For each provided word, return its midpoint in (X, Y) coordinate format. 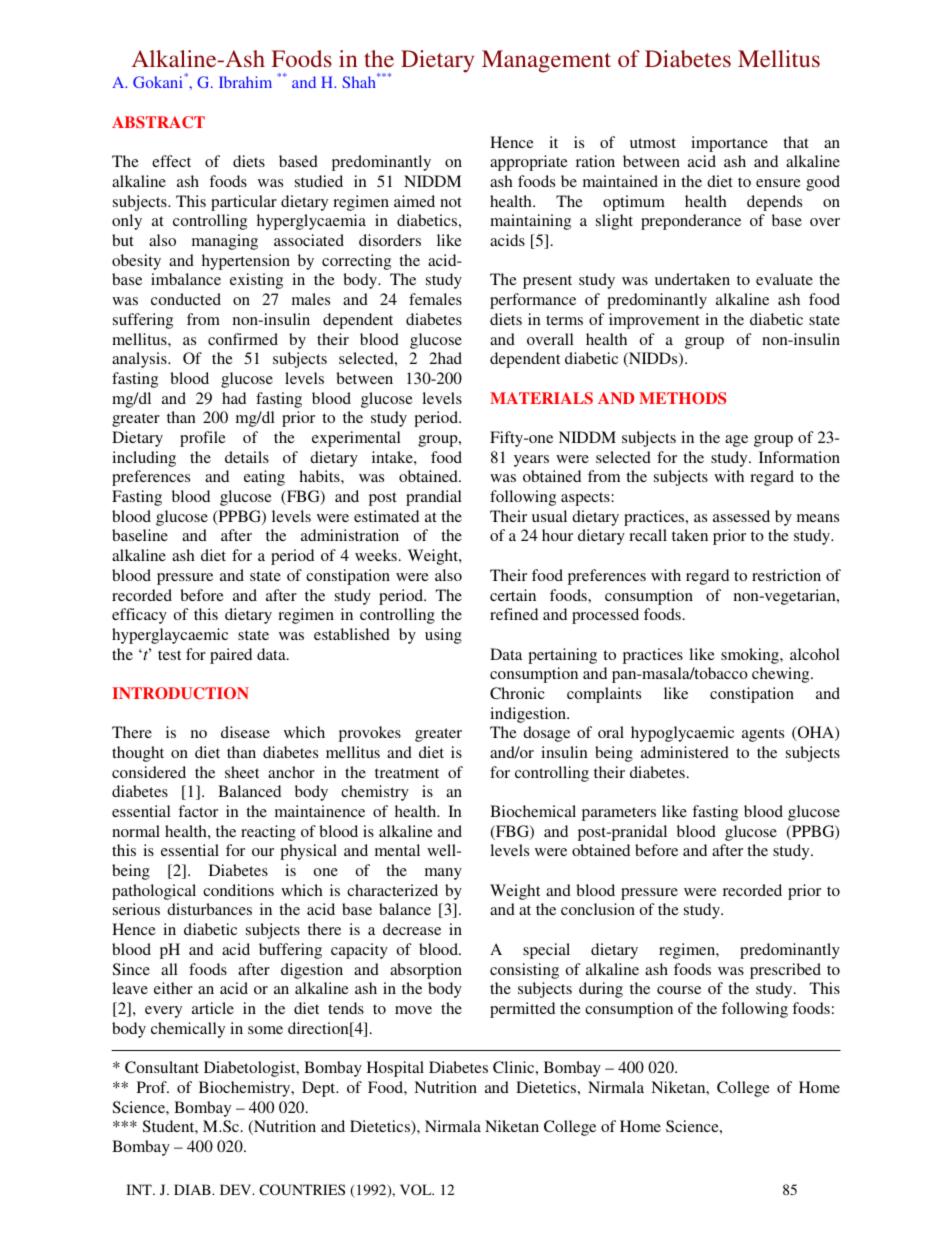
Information (799, 457)
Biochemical (533, 811)
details (247, 457)
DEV (237, 1189)
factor (198, 811)
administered (685, 752)
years (531, 461)
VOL (417, 1189)
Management (546, 61)
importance (729, 144)
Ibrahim (245, 82)
